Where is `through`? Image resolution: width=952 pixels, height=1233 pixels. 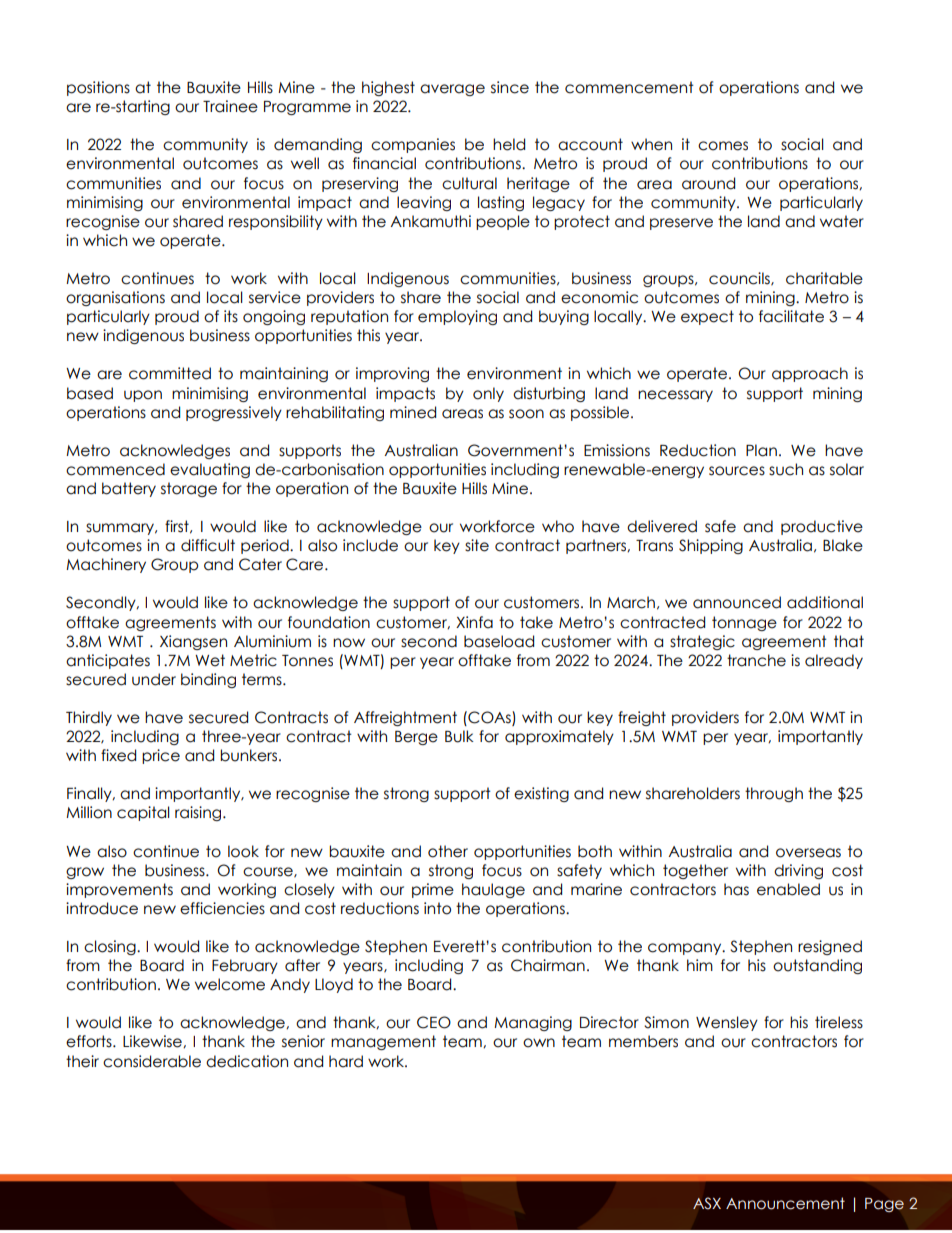
through is located at coordinates (774, 794).
